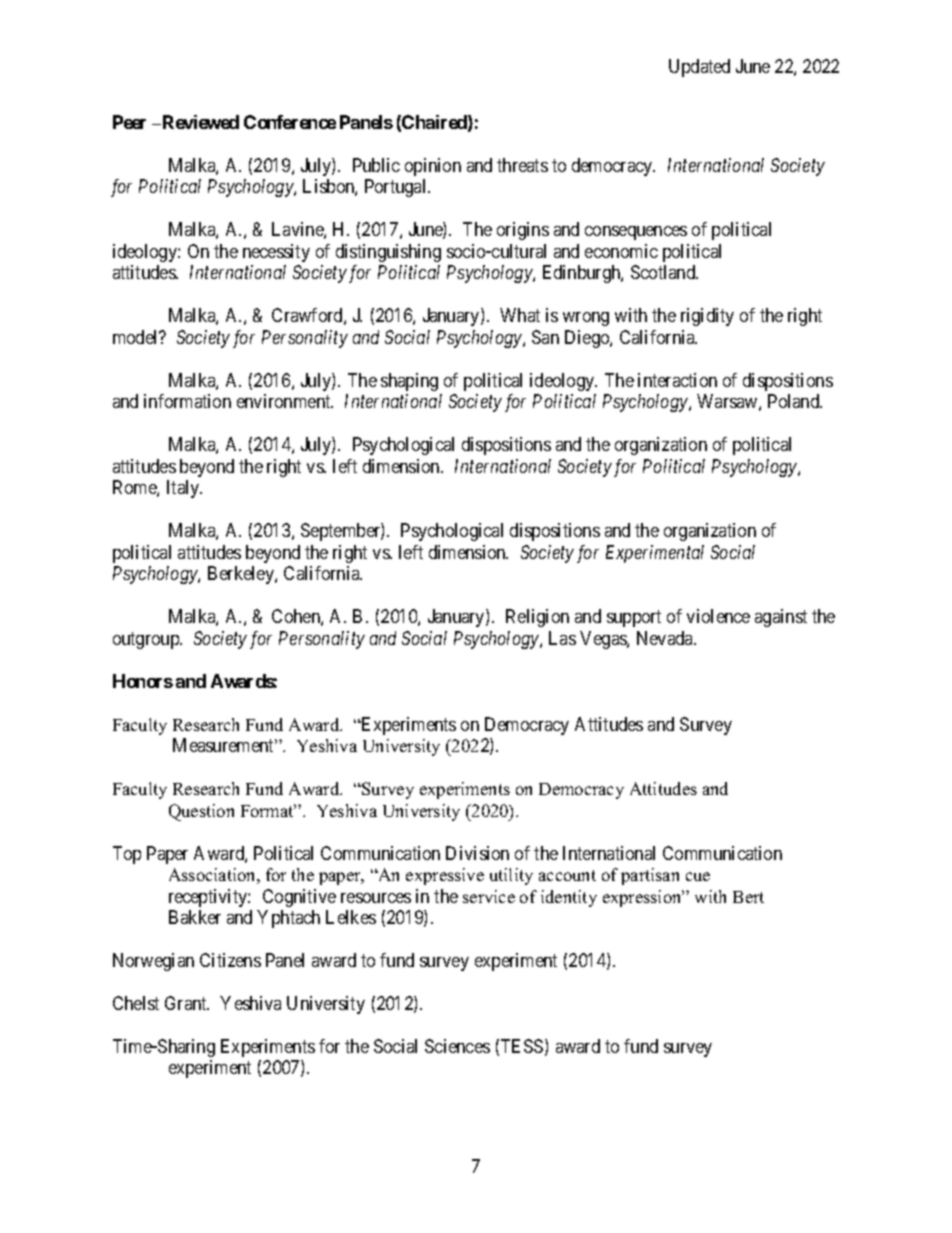 The image size is (952, 1233). Describe the element at coordinates (677, 380) in the screenshot. I see `interaction` at that location.
